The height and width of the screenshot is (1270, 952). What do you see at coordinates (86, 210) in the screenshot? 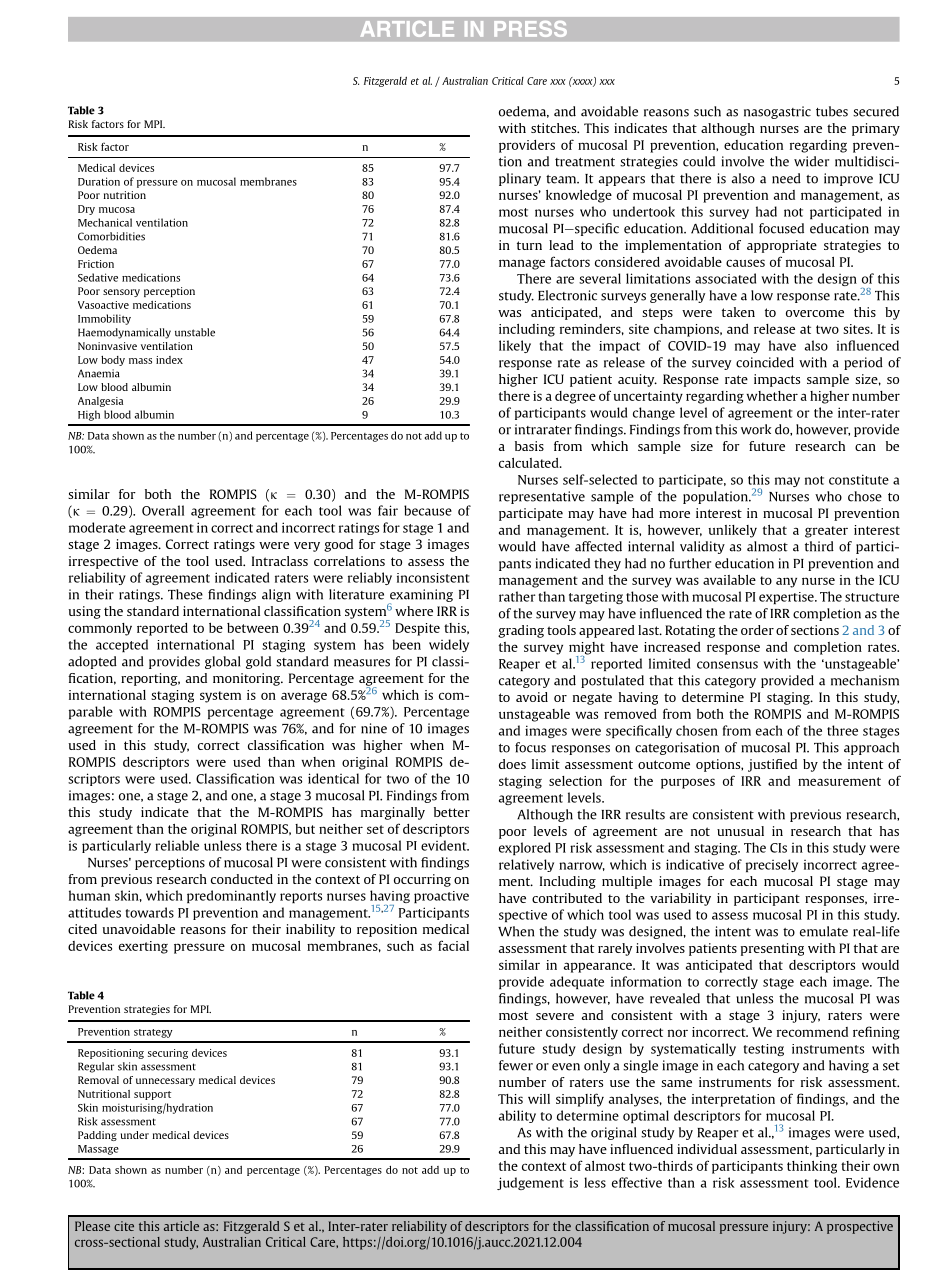
I see `Dry` at bounding box center [86, 210].
